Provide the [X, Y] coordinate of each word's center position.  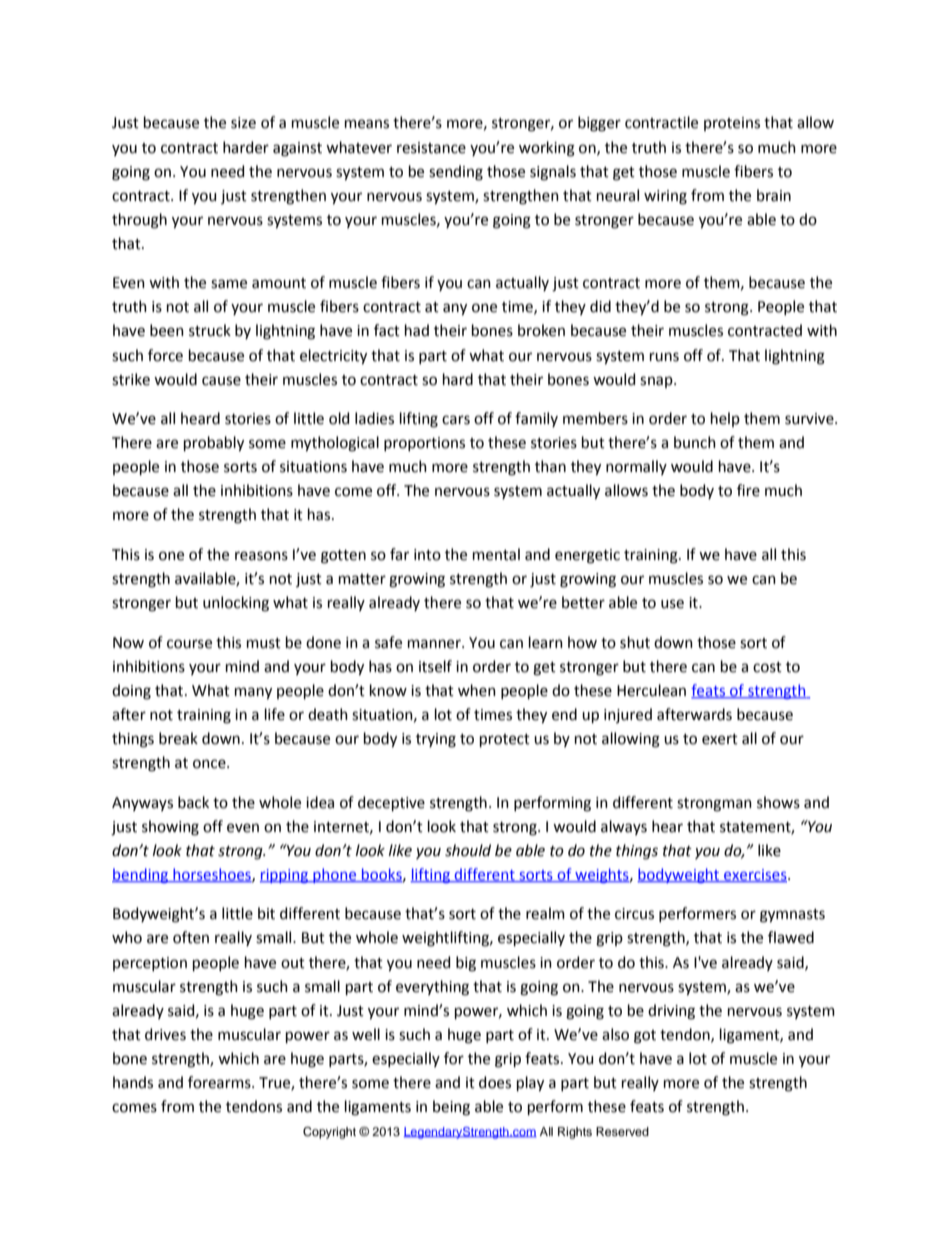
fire [748, 490]
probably [214, 444]
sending [456, 173]
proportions [424, 444]
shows [778, 802]
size [243, 123]
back [193, 802]
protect [505, 740]
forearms [220, 1082]
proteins [732, 124]
